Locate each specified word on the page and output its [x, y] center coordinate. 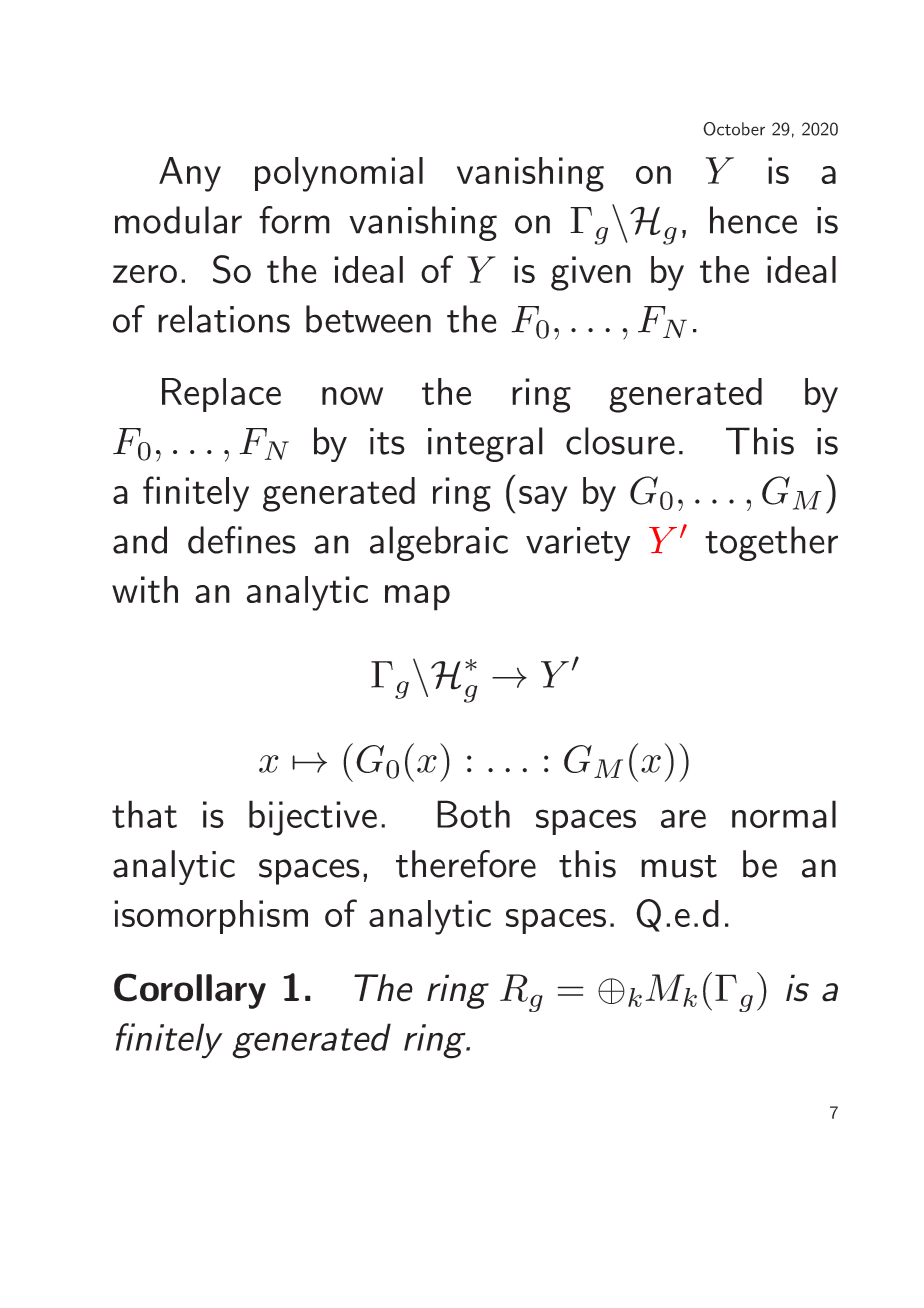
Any [190, 174]
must [679, 866]
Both [473, 814]
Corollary [190, 991]
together [771, 543]
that [144, 814]
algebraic [439, 543]
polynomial [339, 174]
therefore [466, 864]
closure [620, 441]
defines [242, 540]
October [734, 129]
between [368, 319]
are [683, 818]
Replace [221, 395]
